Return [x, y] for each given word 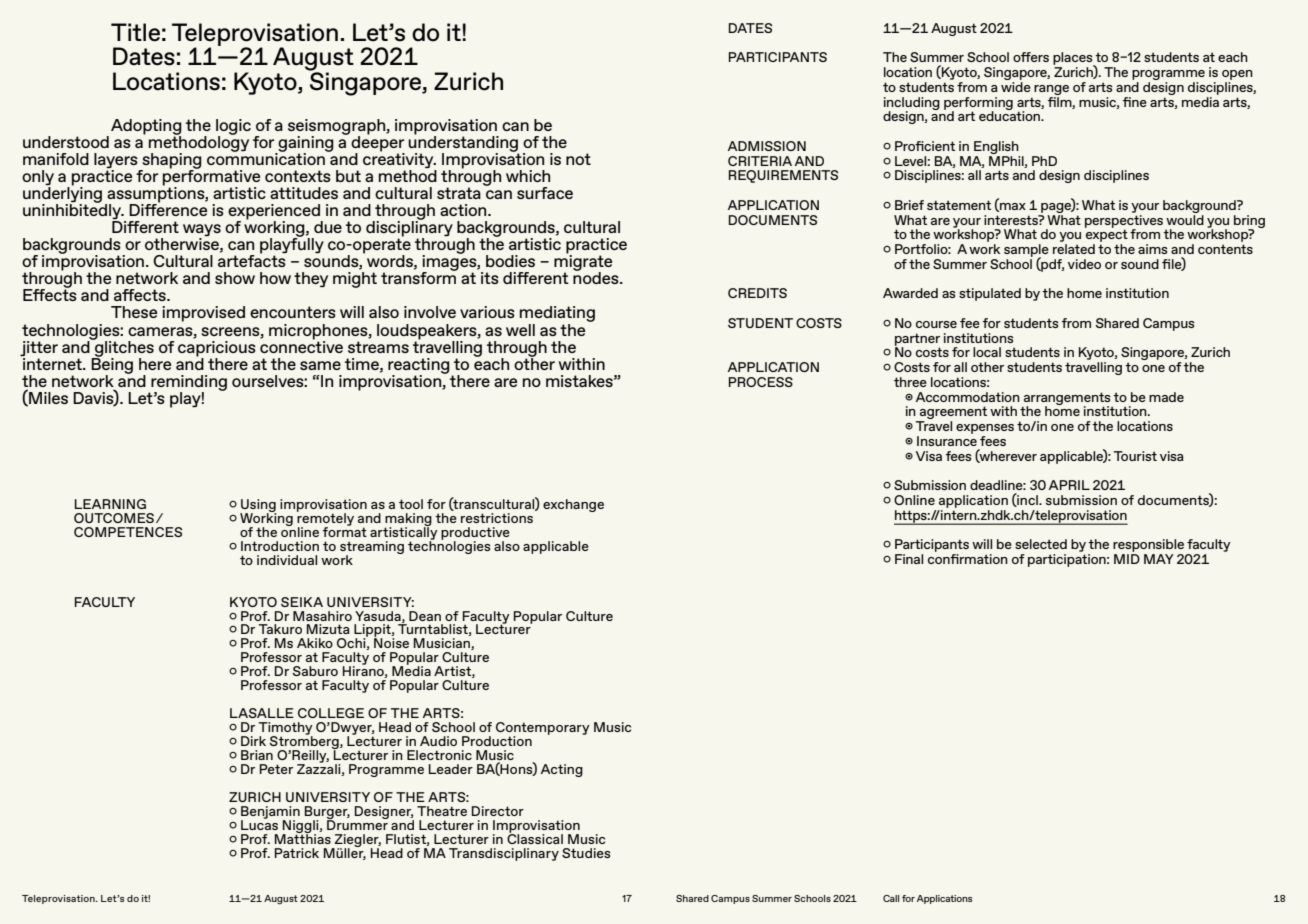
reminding [188, 384]
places [1074, 60]
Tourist [1135, 456]
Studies [586, 853]
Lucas [259, 824]
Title [135, 32]
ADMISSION [767, 146]
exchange [573, 505]
